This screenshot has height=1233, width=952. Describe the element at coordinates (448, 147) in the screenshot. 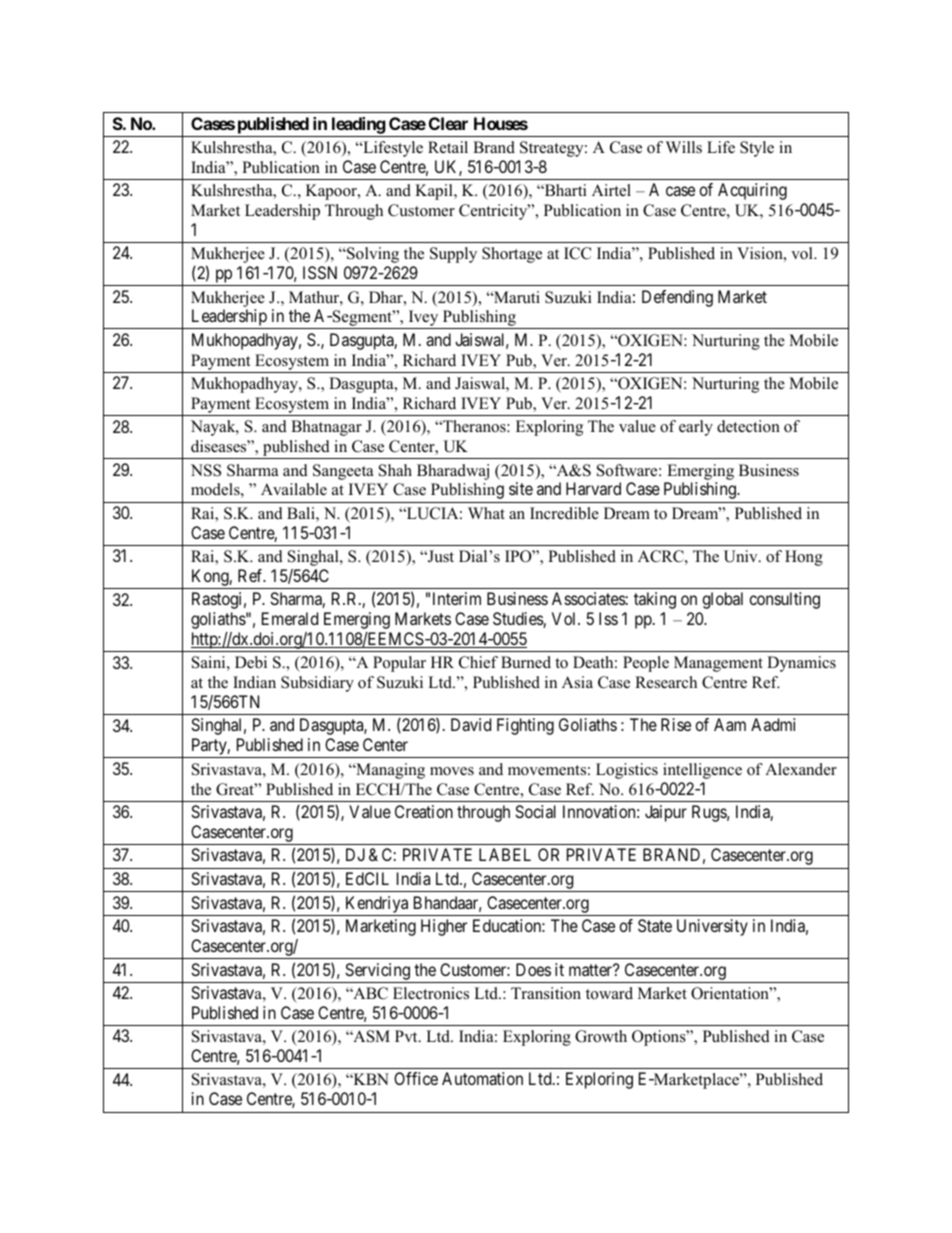

I see `Retail` at that location.
